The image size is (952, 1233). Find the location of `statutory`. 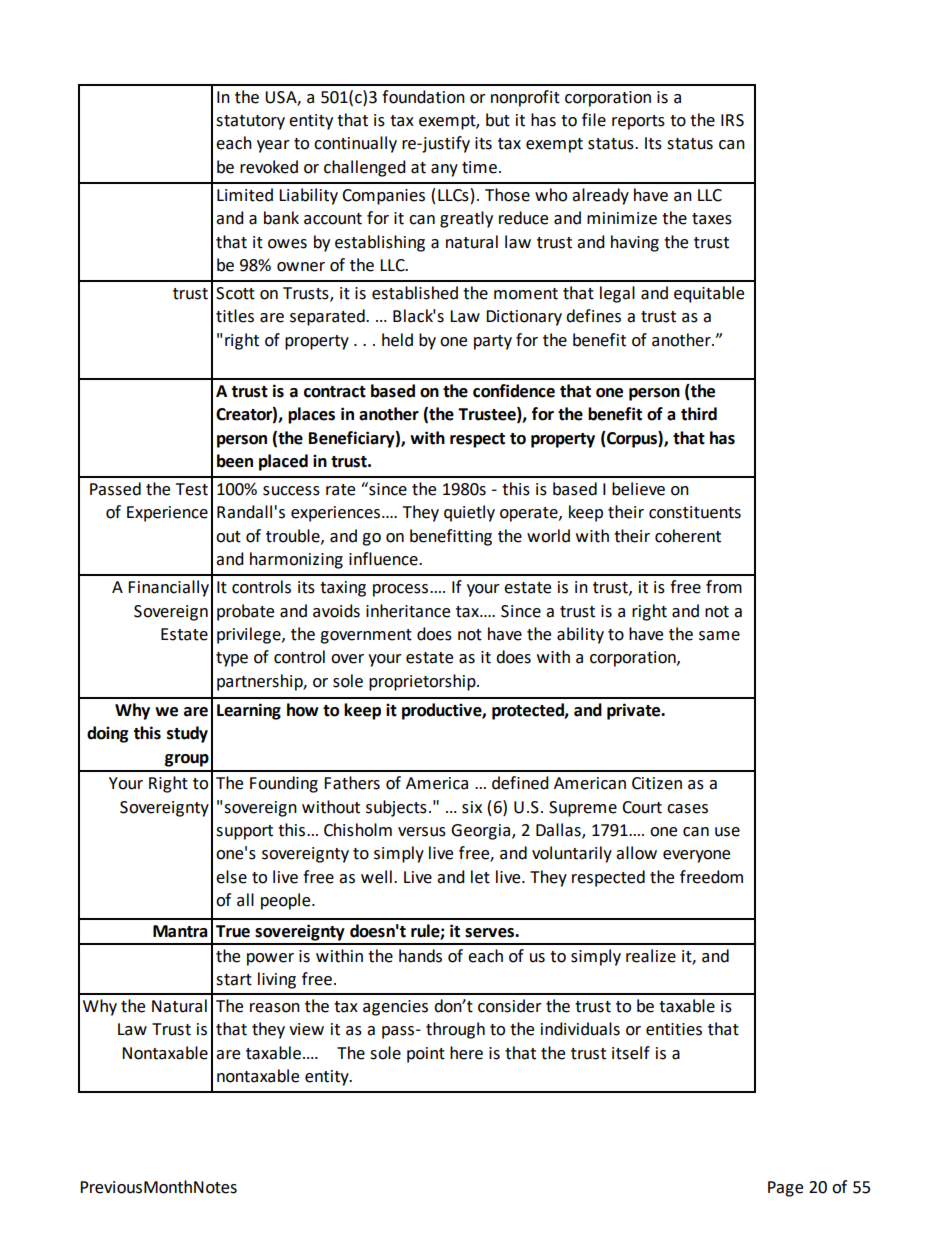

statutory is located at coordinates (250, 122).
